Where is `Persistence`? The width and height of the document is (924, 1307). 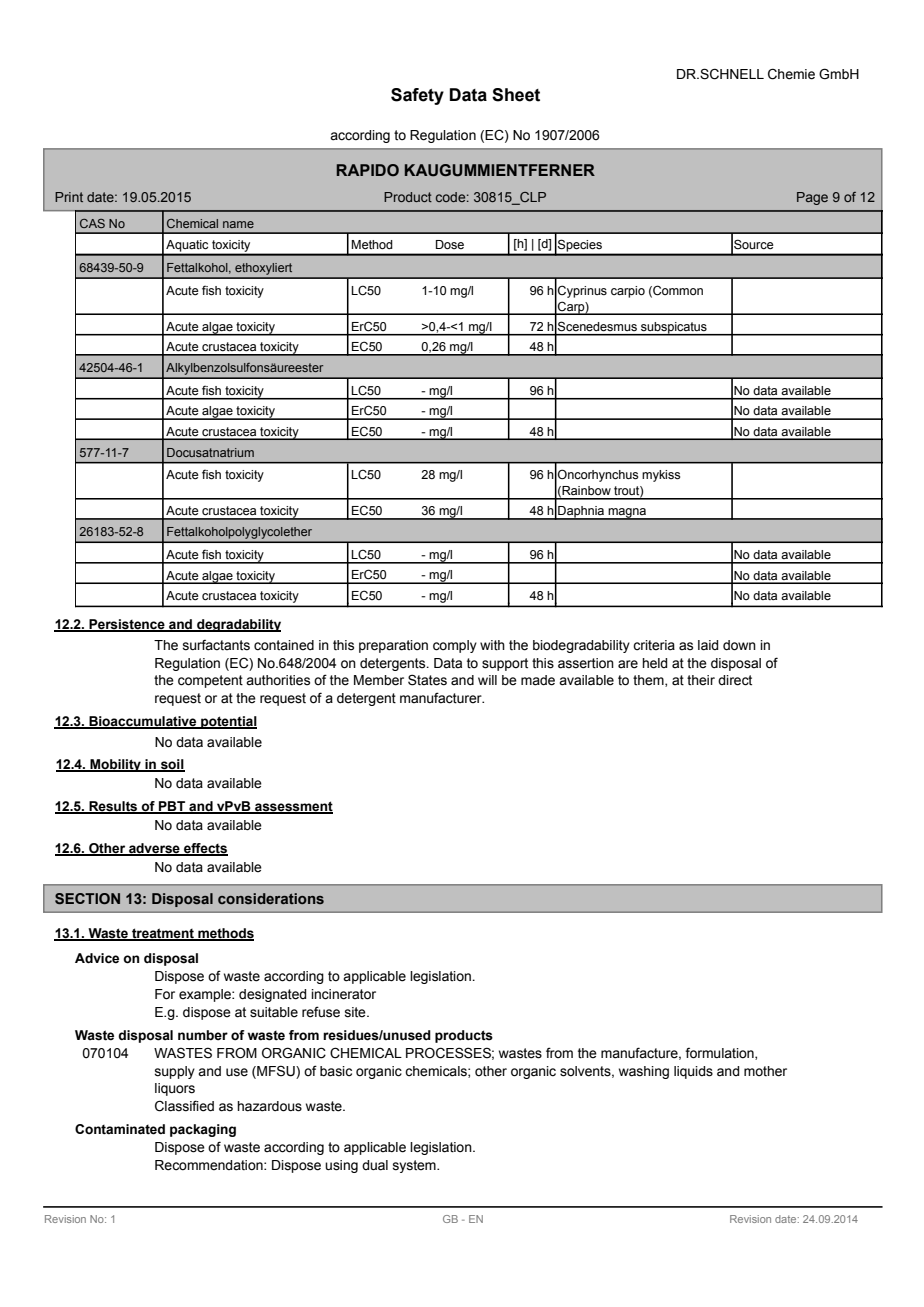
Persistence is located at coordinates (127, 625).
